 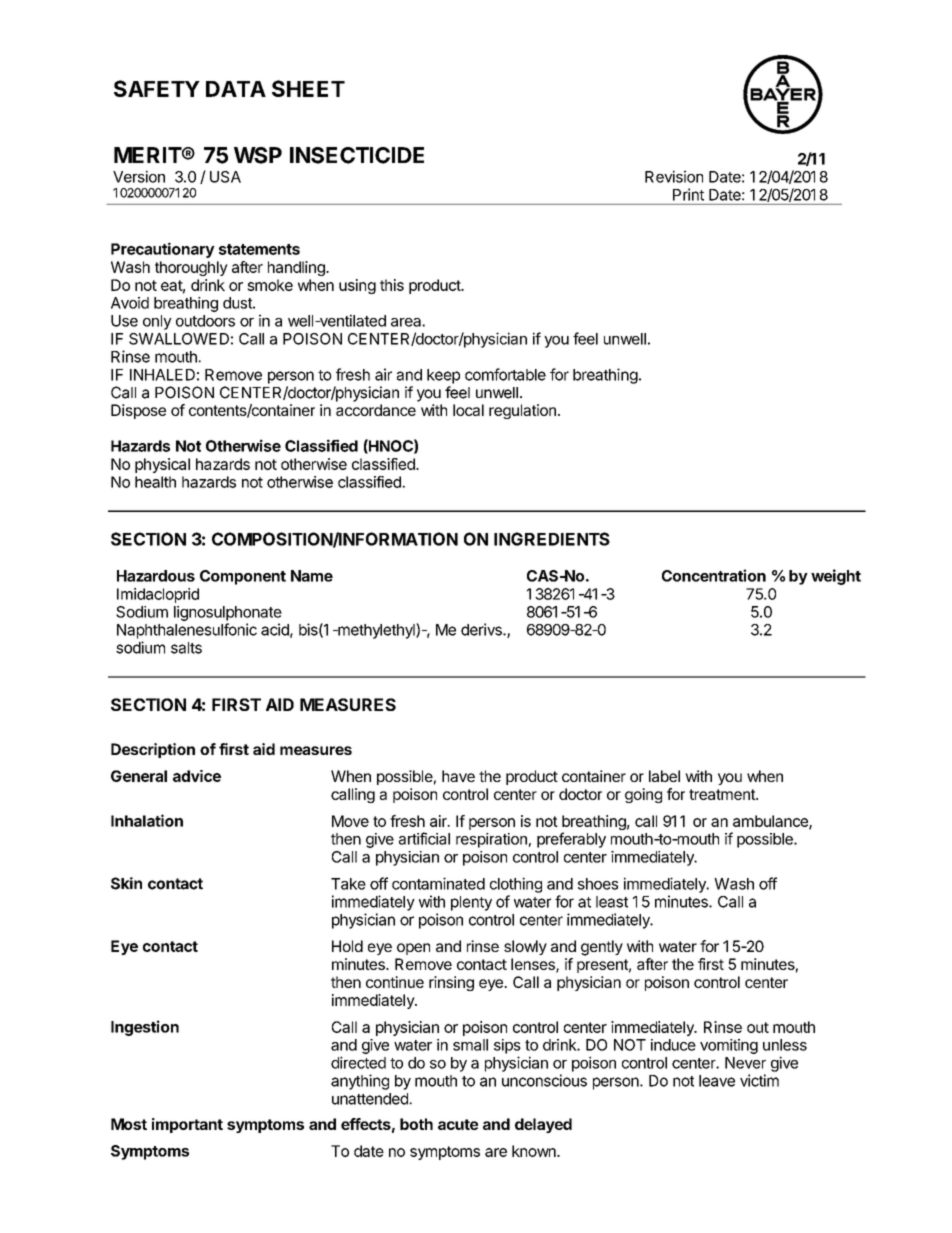 I want to click on Revision, so click(x=674, y=176).
